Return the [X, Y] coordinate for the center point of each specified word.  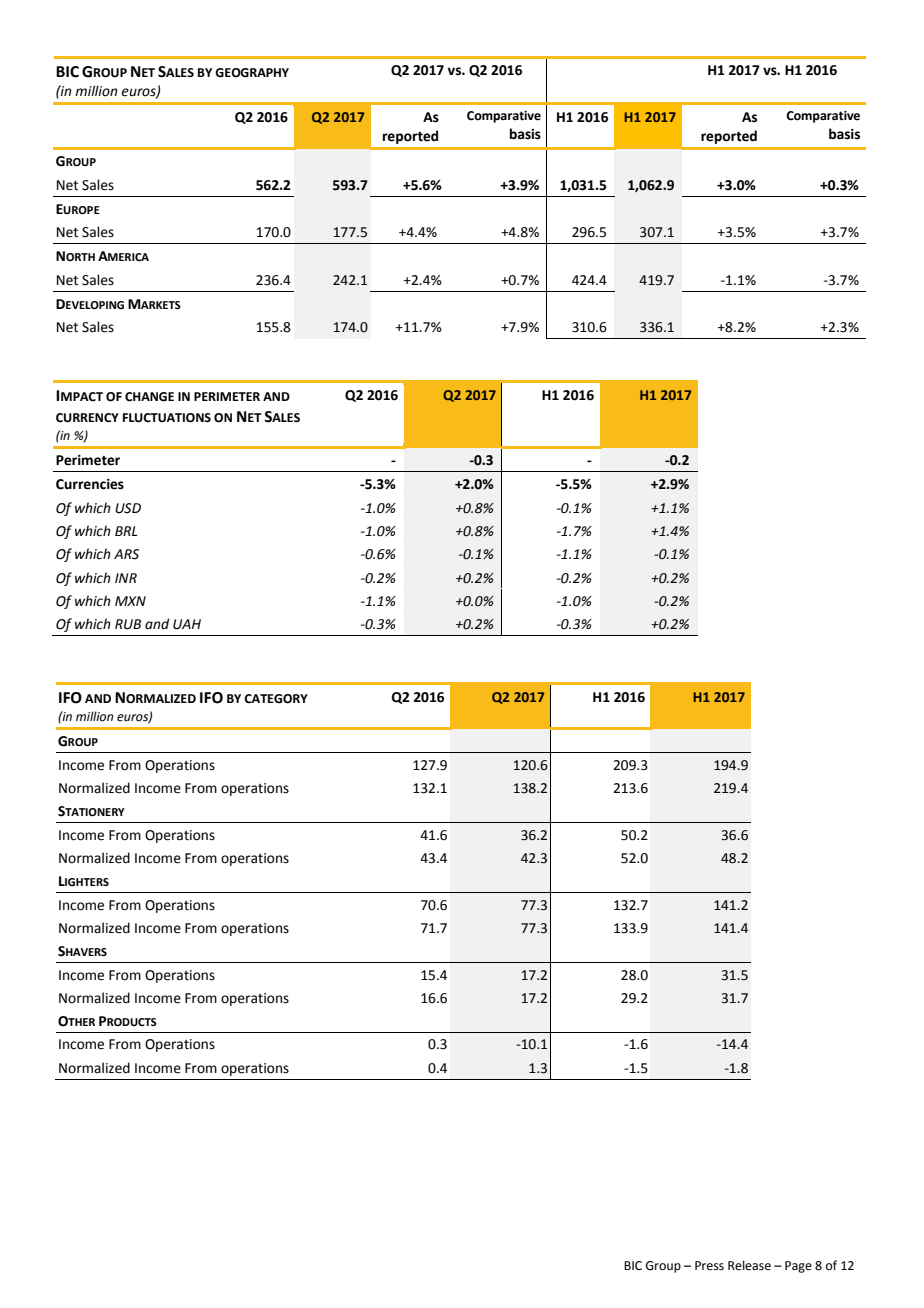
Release [749, 1265]
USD [128, 508]
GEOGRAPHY [252, 73]
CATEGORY [276, 699]
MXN [130, 601]
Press [709, 1266]
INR [126, 578]
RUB [128, 624]
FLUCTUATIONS [167, 418]
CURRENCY [87, 418]
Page [798, 1267]
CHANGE [149, 397]
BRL [126, 531]
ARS [126, 554]
